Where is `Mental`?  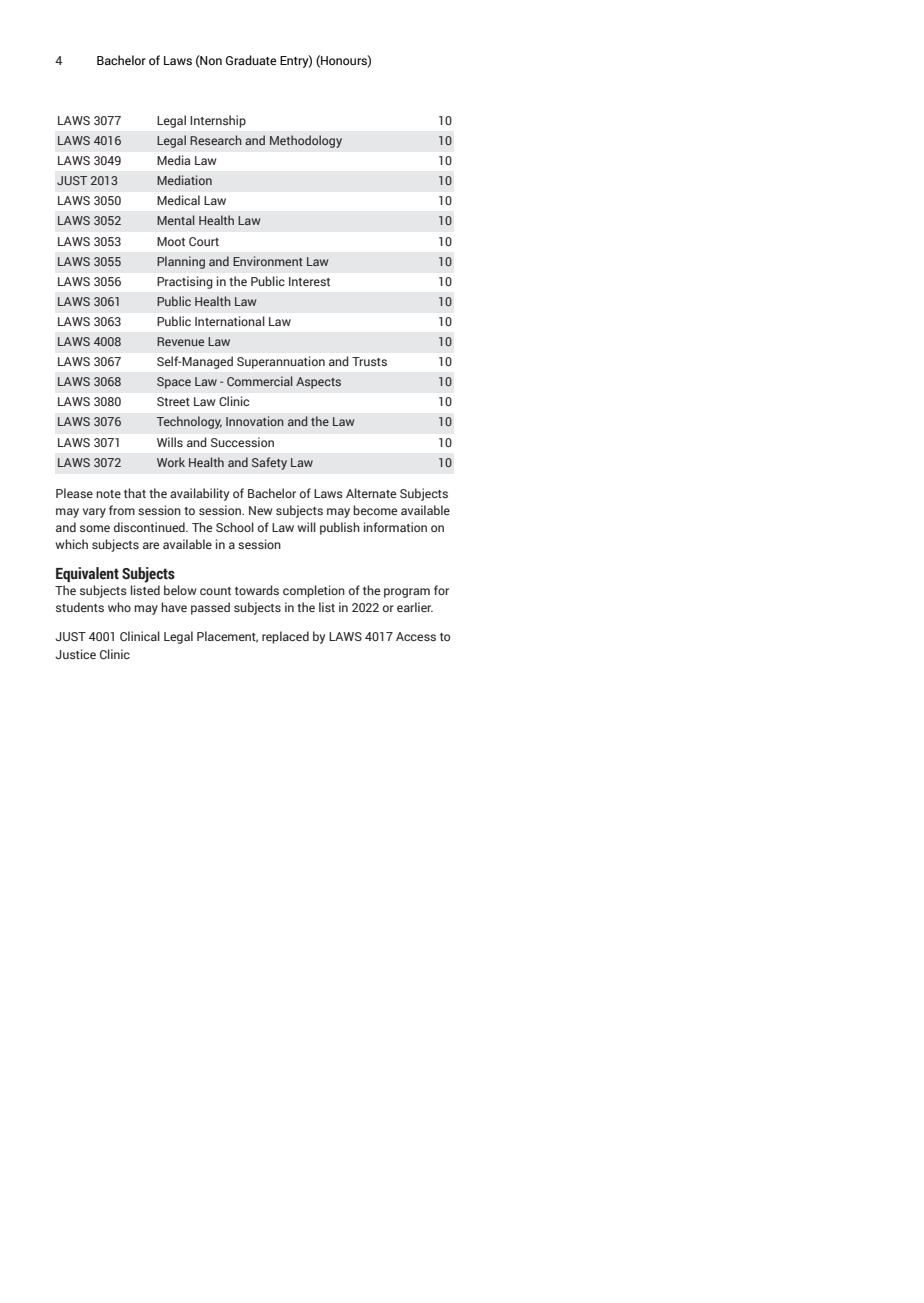 Mental is located at coordinates (176, 220).
